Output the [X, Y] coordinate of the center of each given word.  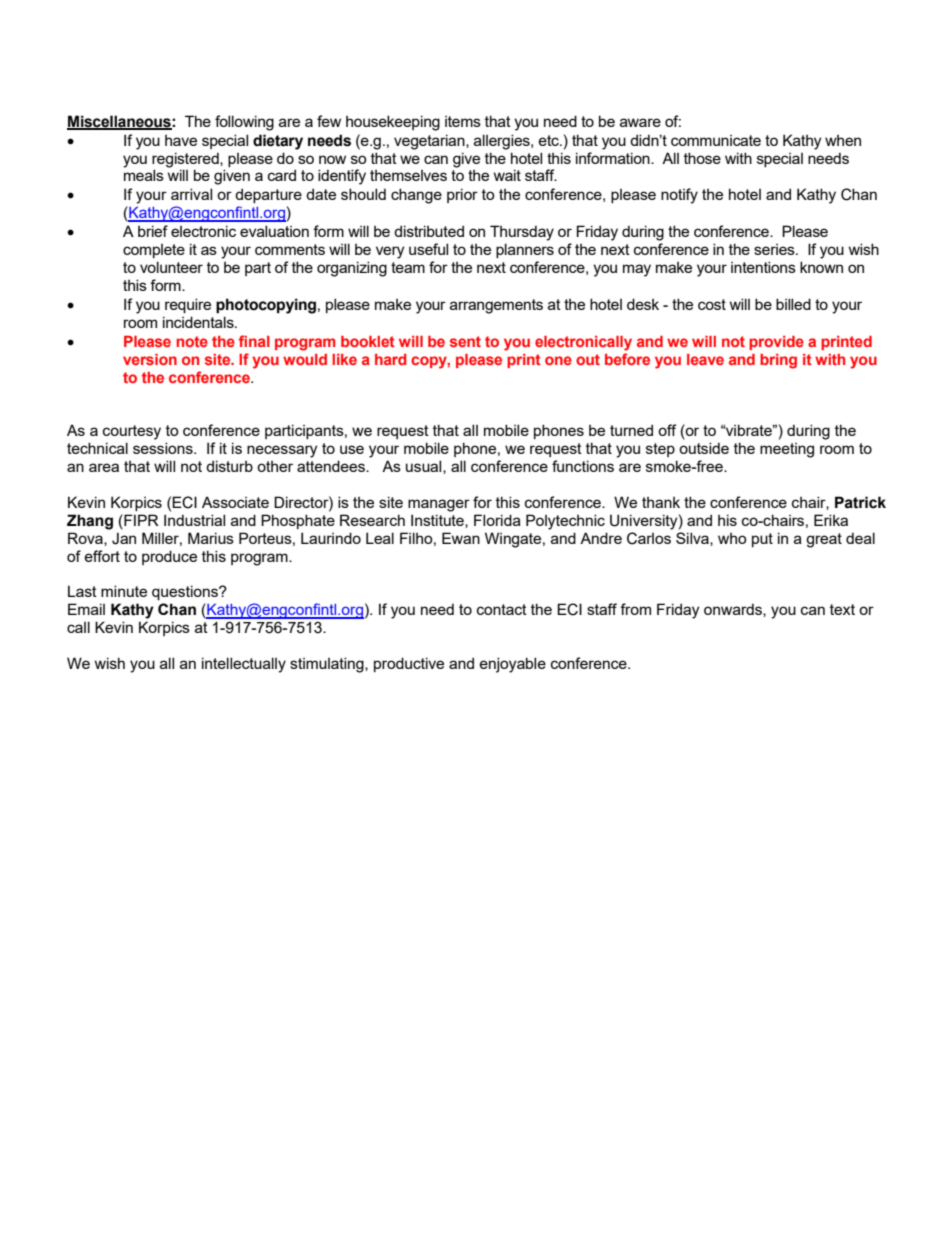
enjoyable [513, 665]
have [181, 140]
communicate [716, 140]
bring [778, 361]
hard [391, 359]
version [150, 359]
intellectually [244, 665]
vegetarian [430, 142]
